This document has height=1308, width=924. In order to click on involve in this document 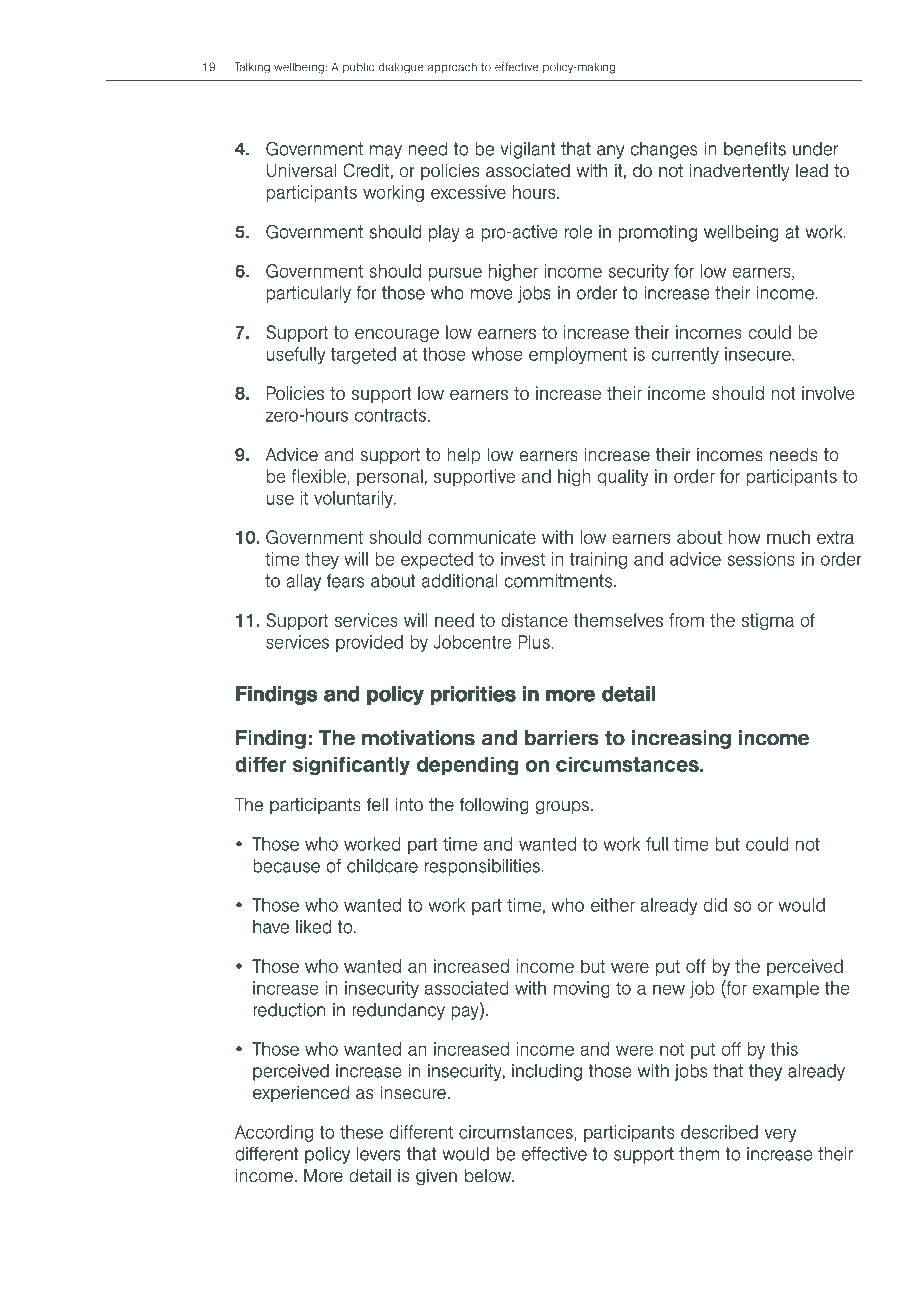, I will do `click(828, 393)`.
